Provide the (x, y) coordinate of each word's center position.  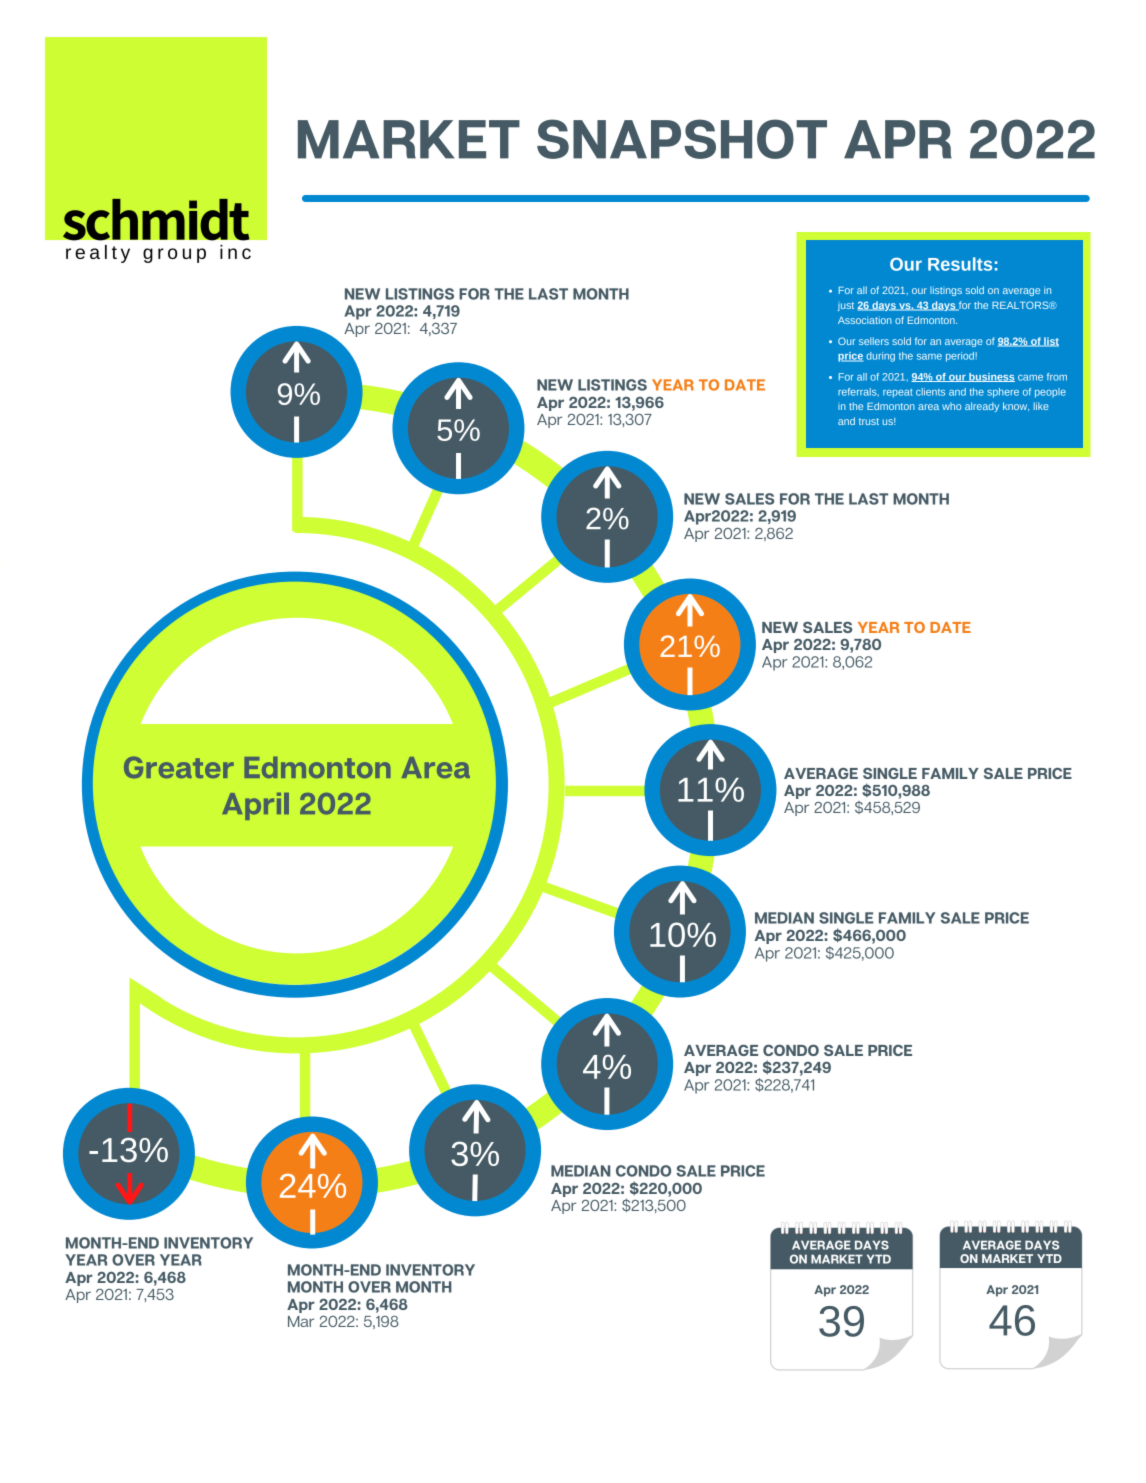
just (846, 306)
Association (865, 320)
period (960, 357)
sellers (874, 341)
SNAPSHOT (682, 139)
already (982, 407)
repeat (898, 393)
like (1041, 406)
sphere (1003, 393)
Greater (179, 767)
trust (869, 421)
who (951, 406)
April (255, 806)
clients (930, 392)
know (1016, 406)
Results (960, 264)
